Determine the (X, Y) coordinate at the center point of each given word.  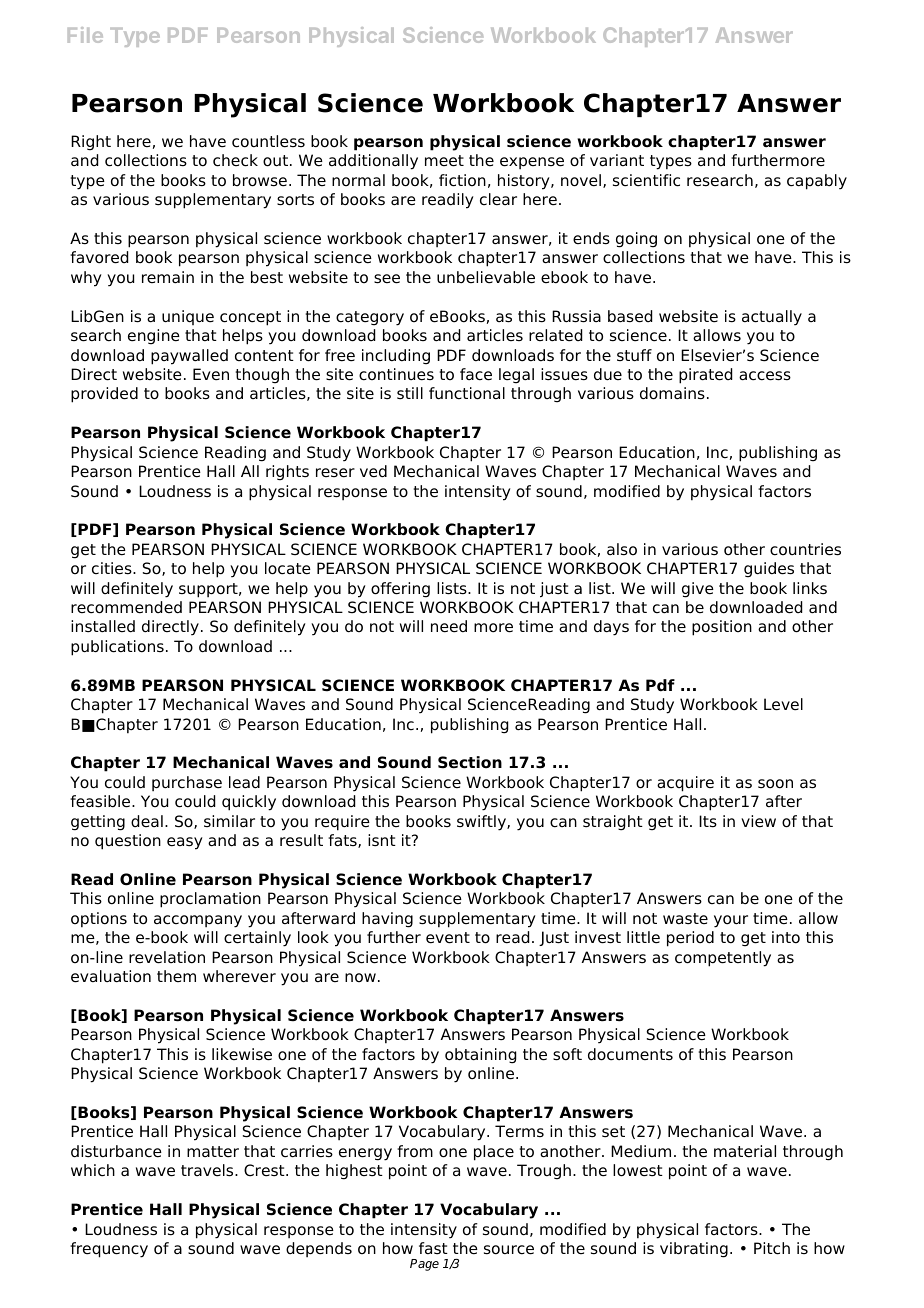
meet (444, 161)
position (722, 628)
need (449, 626)
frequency (109, 1250)
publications (117, 648)
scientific (646, 180)
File (85, 35)
